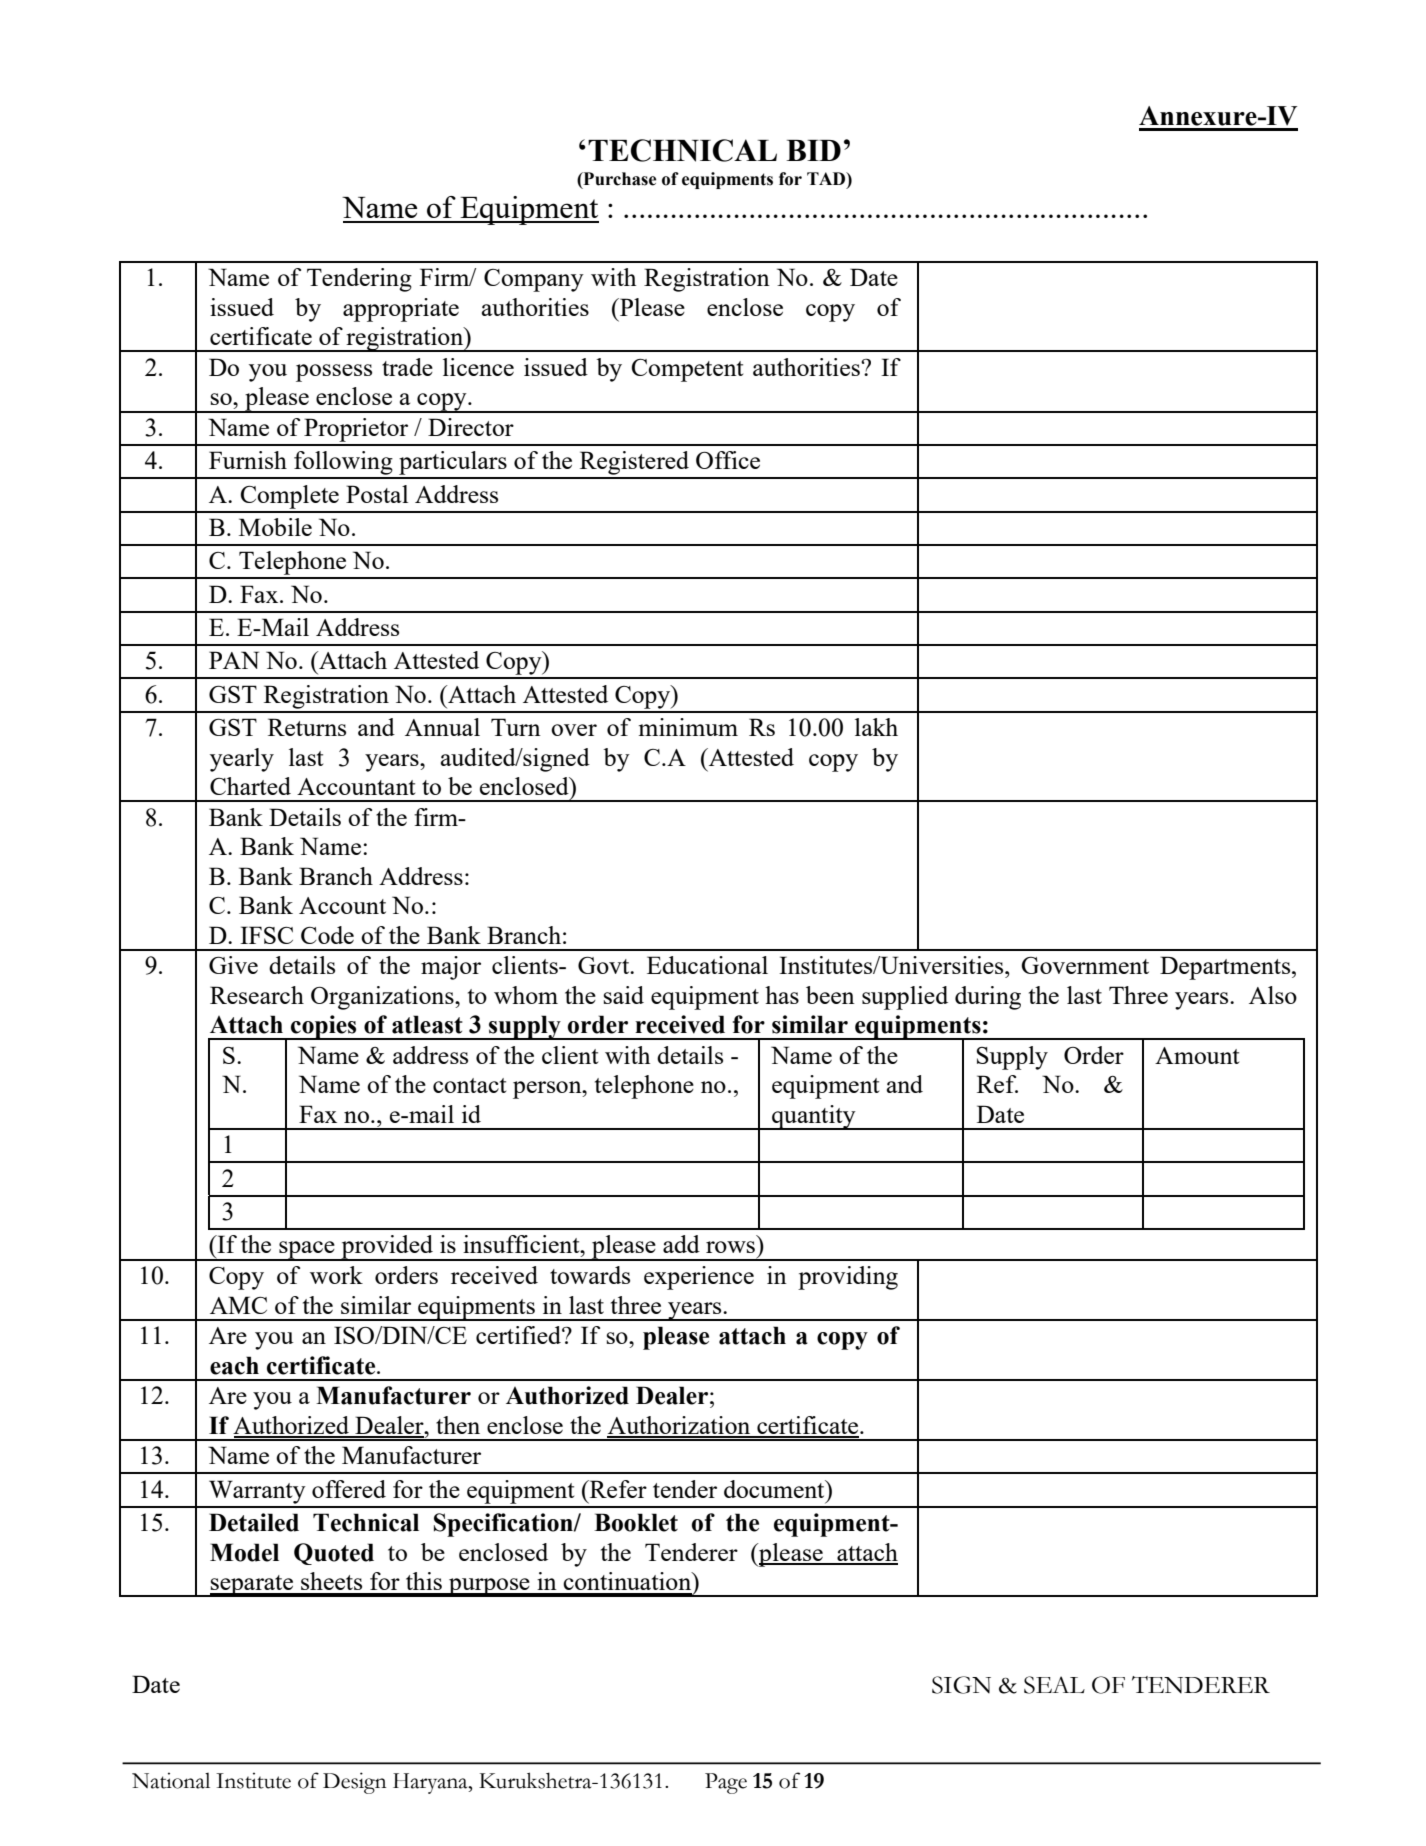 The image size is (1426, 1846). Describe the element at coordinates (324, 1027) in the image. I see `copies` at that location.
